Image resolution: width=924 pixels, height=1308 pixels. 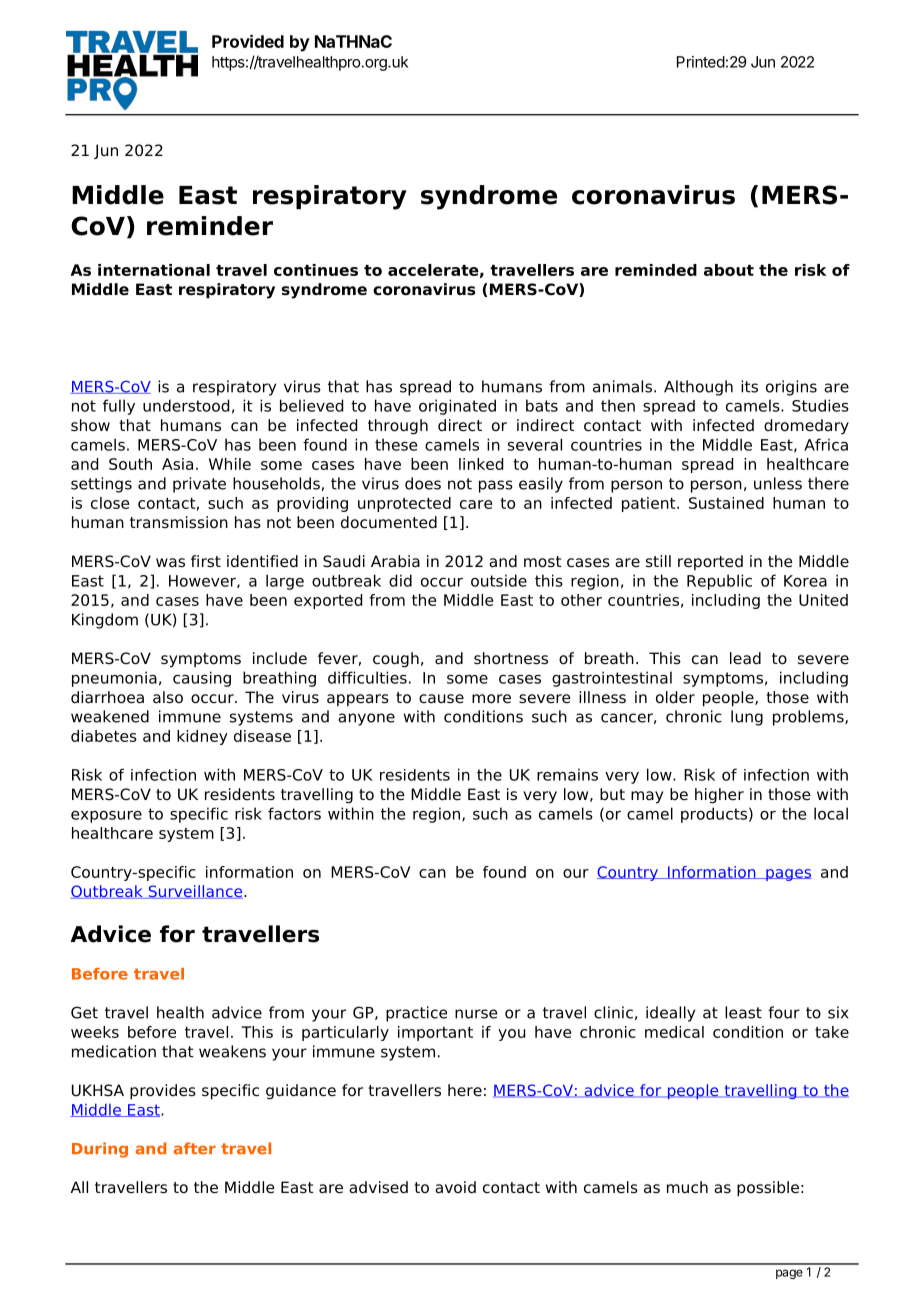 I want to click on Provided, so click(x=248, y=41).
